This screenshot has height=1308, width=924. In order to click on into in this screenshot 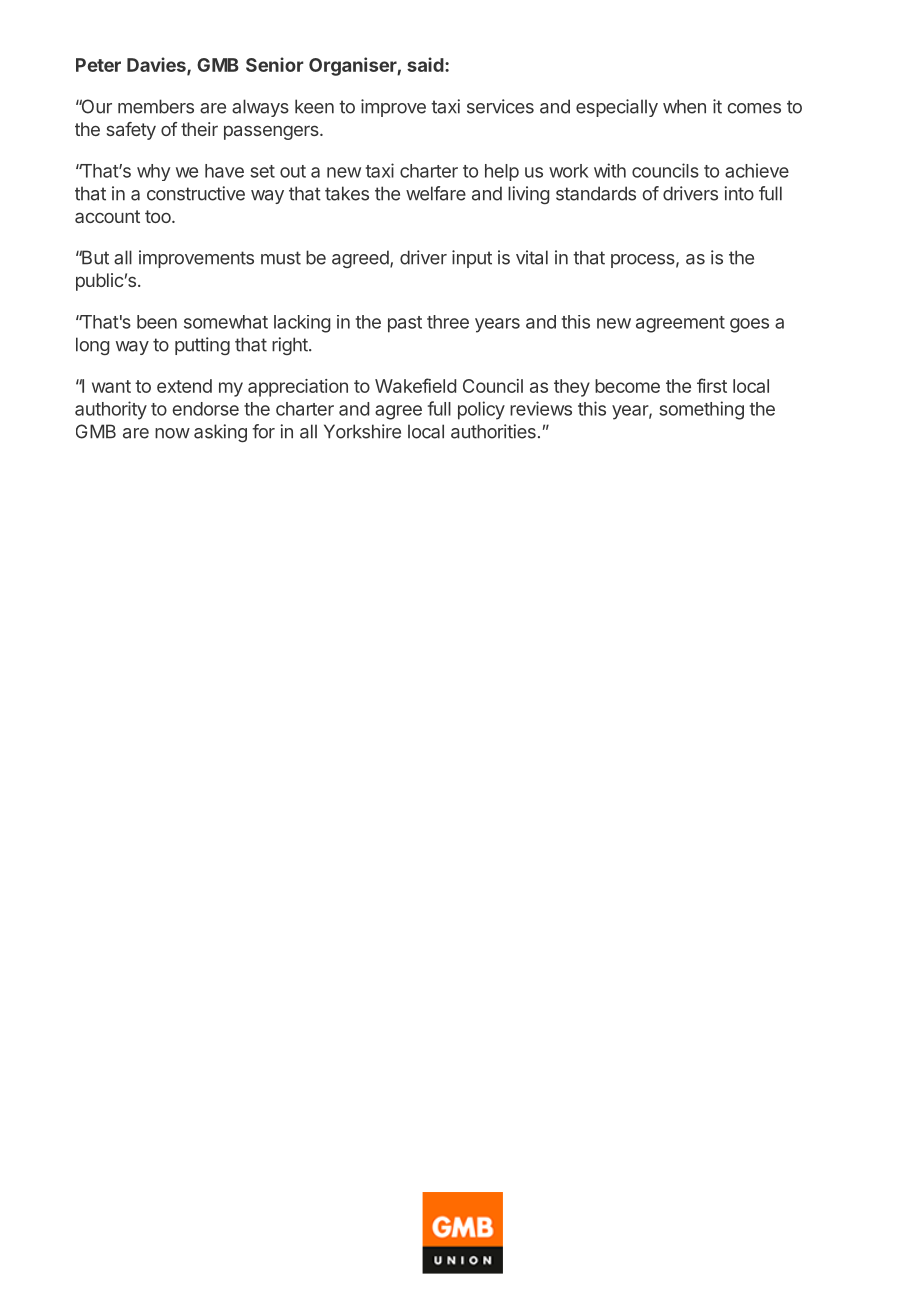, I will do `click(739, 193)`.
